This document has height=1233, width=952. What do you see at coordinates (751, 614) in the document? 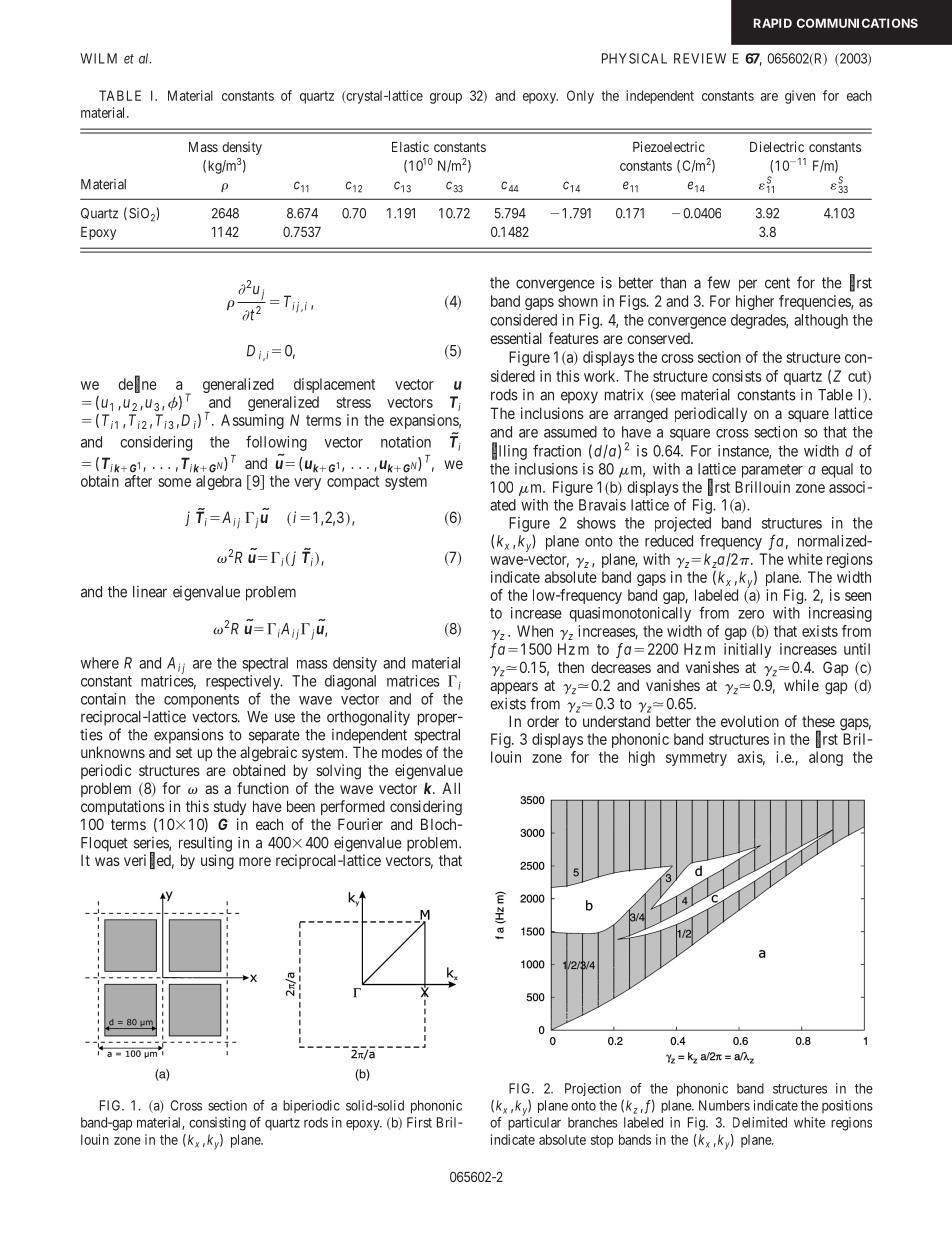
I see `zero` at bounding box center [751, 614].
